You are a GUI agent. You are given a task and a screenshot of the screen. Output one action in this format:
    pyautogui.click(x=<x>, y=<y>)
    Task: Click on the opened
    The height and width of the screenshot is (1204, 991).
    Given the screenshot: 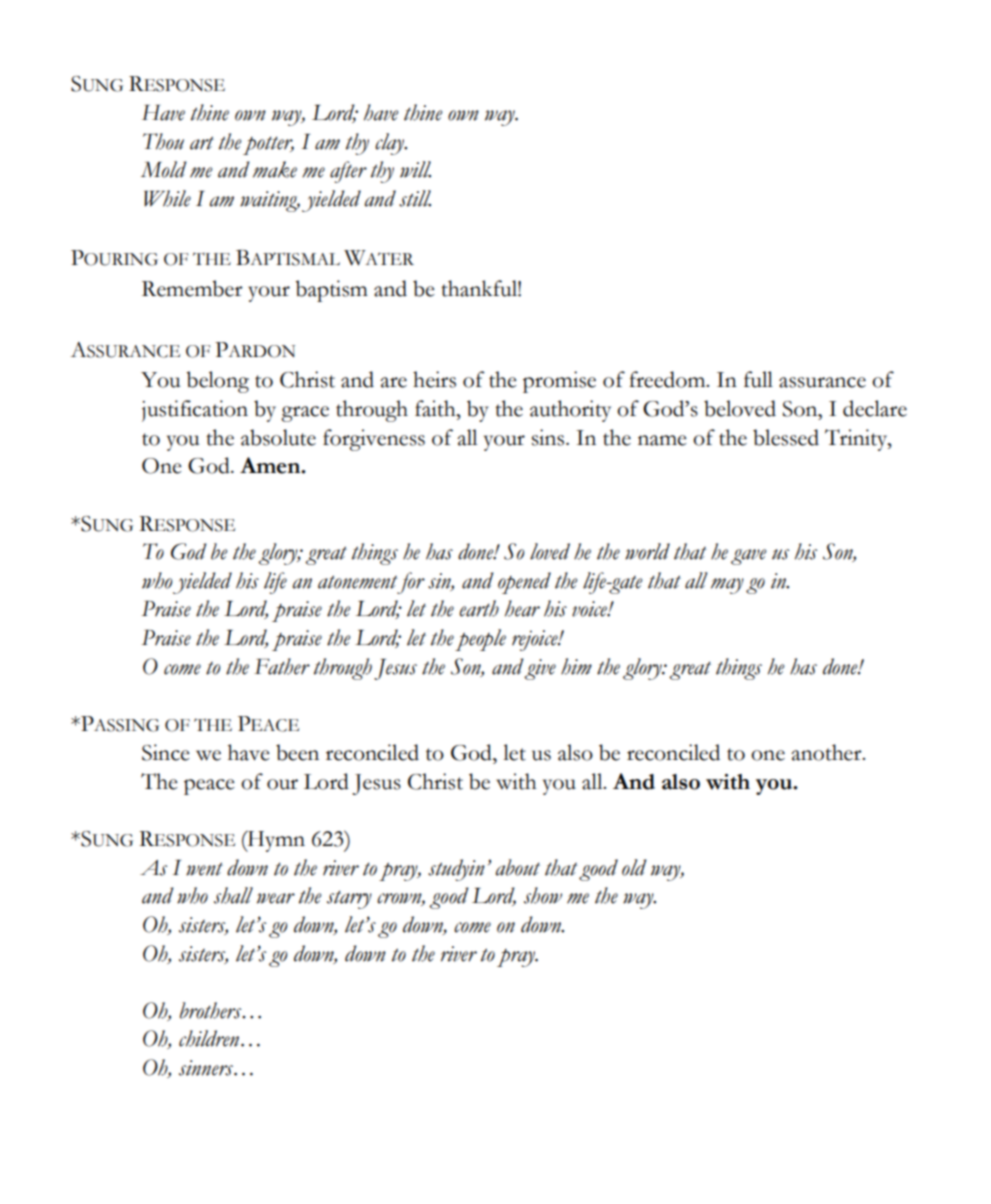 What is the action you would take?
    pyautogui.click(x=524, y=583)
